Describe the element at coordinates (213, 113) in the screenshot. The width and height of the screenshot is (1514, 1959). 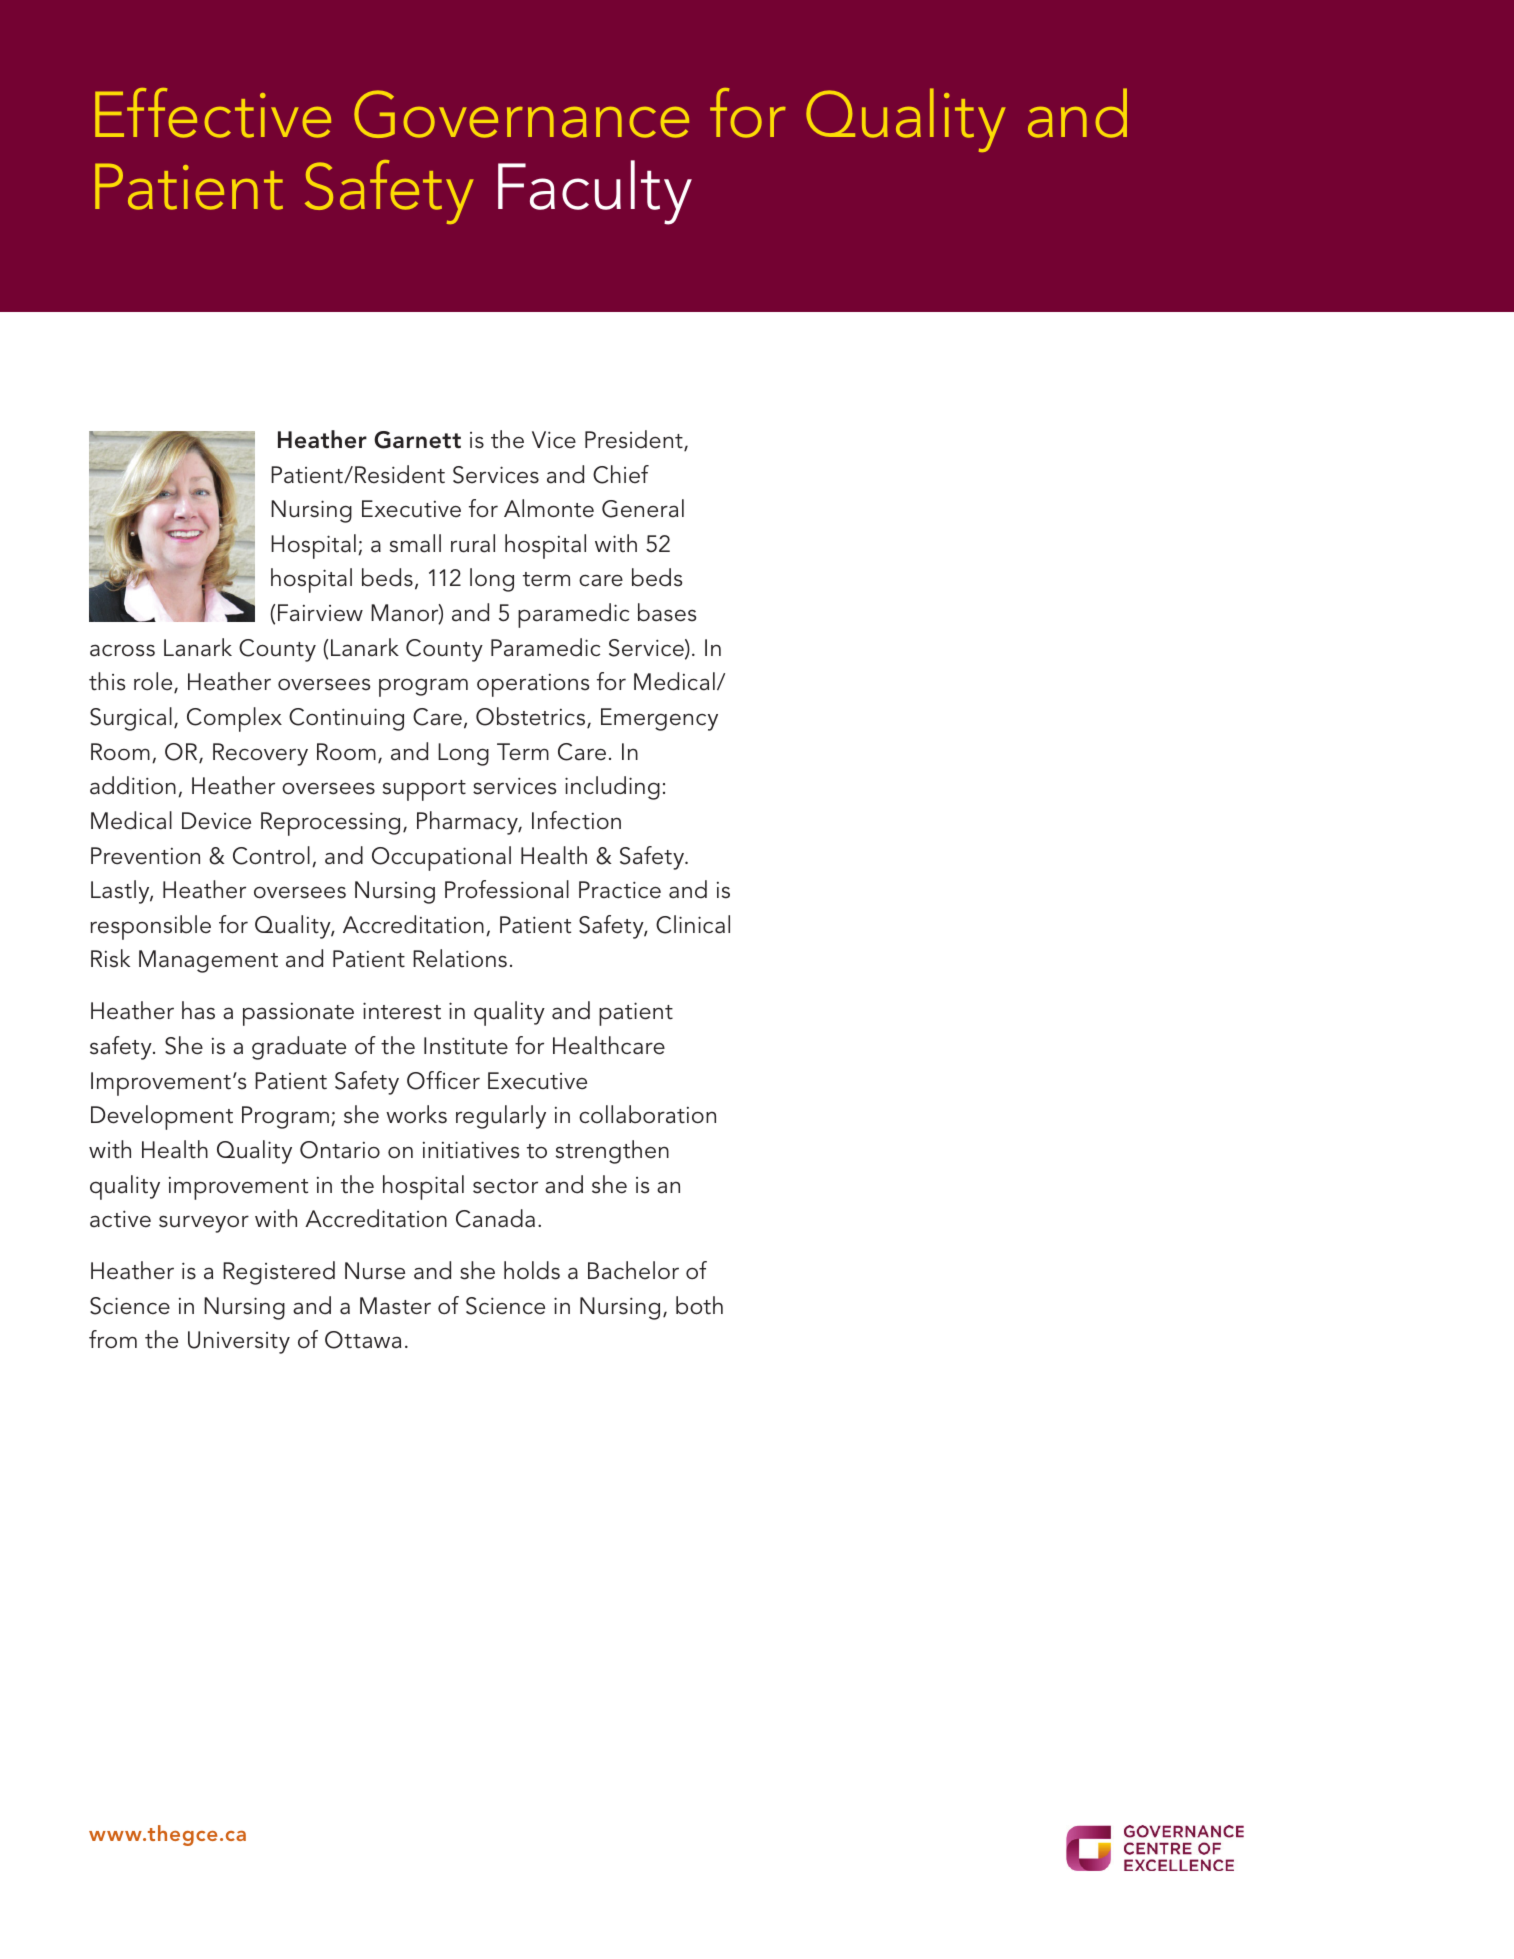
I see `Effective` at that location.
